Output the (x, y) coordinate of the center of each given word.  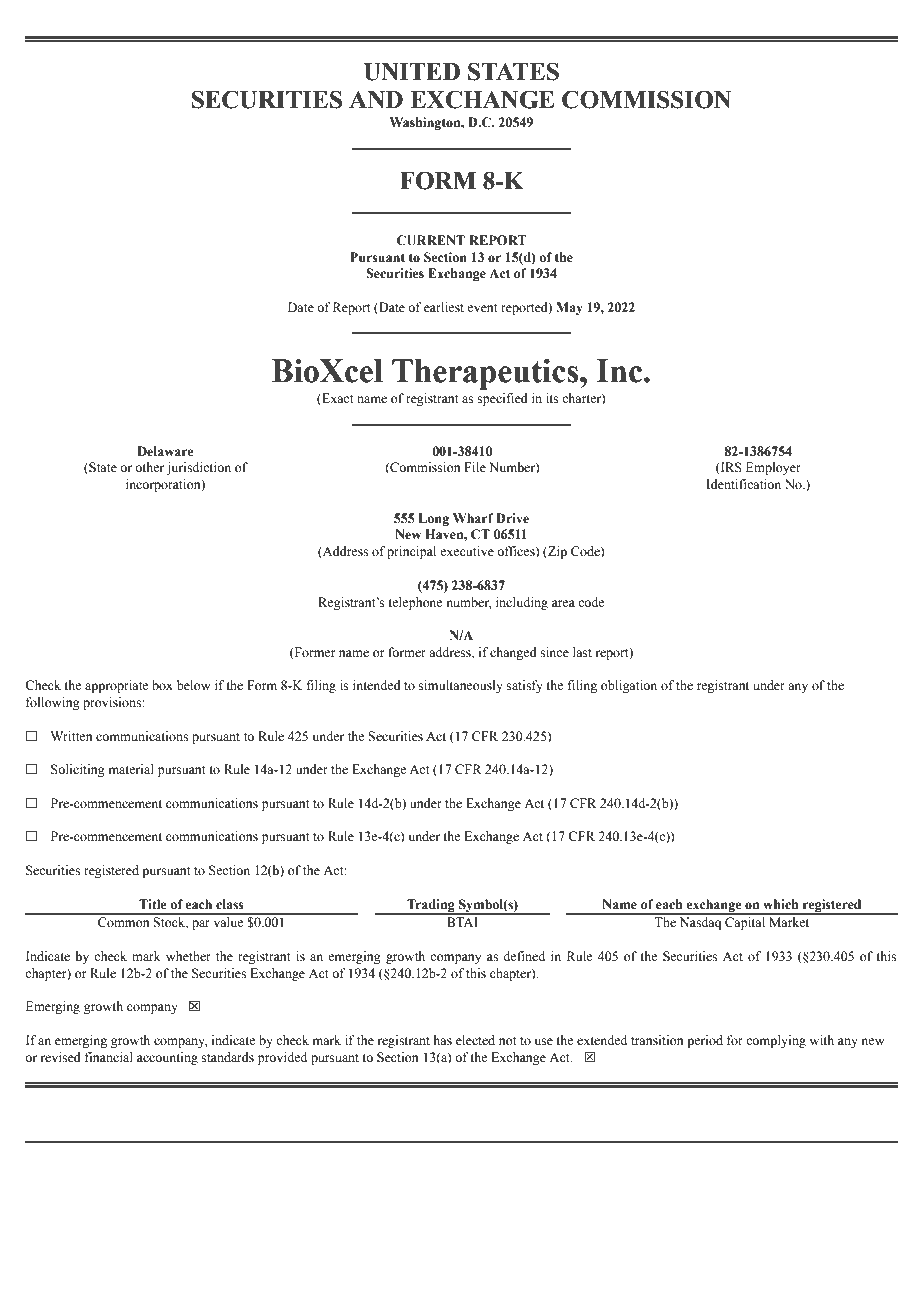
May (569, 308)
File (475, 467)
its (552, 398)
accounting (167, 1058)
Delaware (165, 451)
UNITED (412, 72)
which (780, 904)
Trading (431, 906)
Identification (743, 484)
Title (152, 904)
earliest (444, 307)
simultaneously (461, 686)
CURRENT (430, 240)
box (162, 685)
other (149, 467)
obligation (629, 686)
